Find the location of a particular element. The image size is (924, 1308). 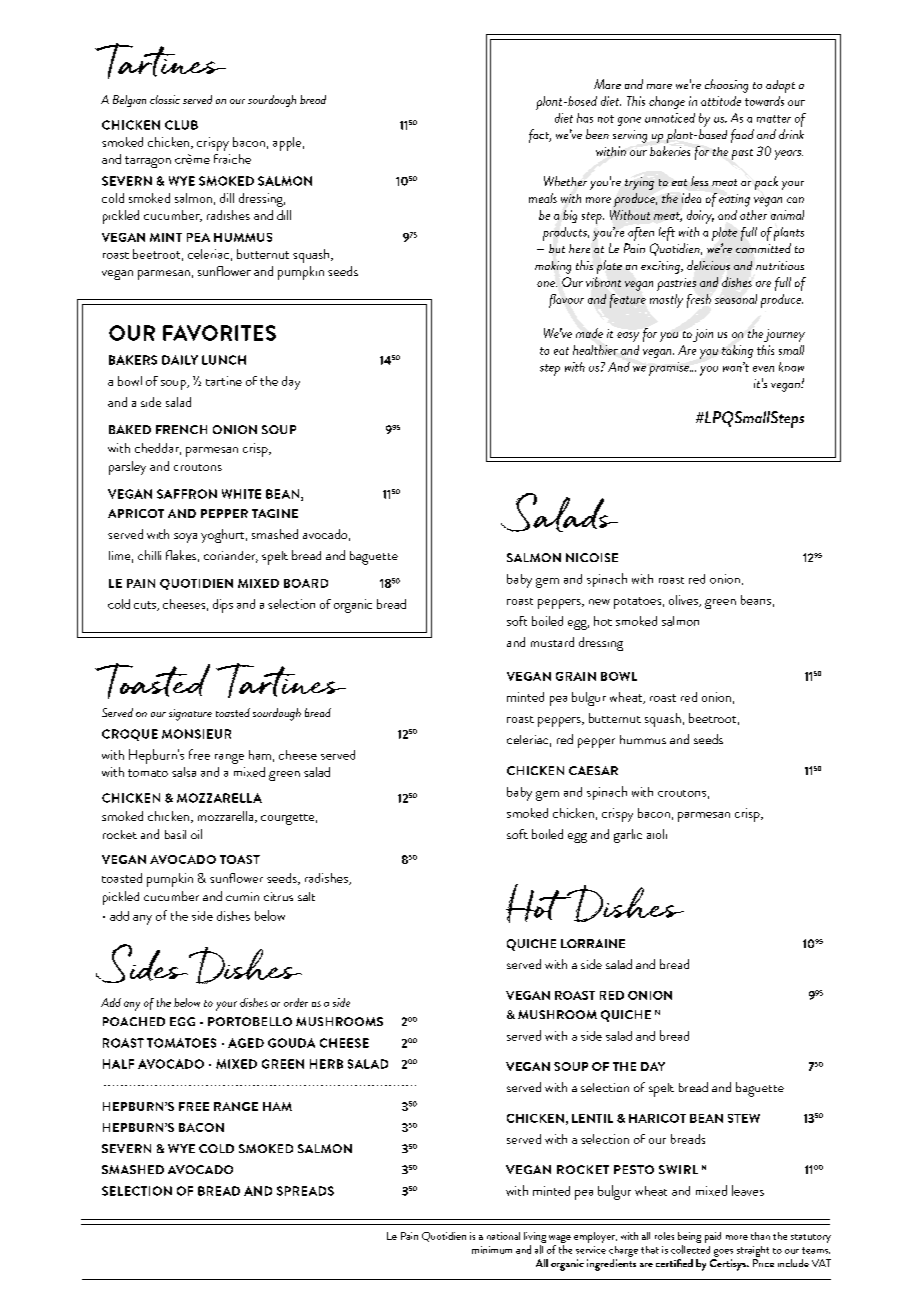

new is located at coordinates (599, 602).
